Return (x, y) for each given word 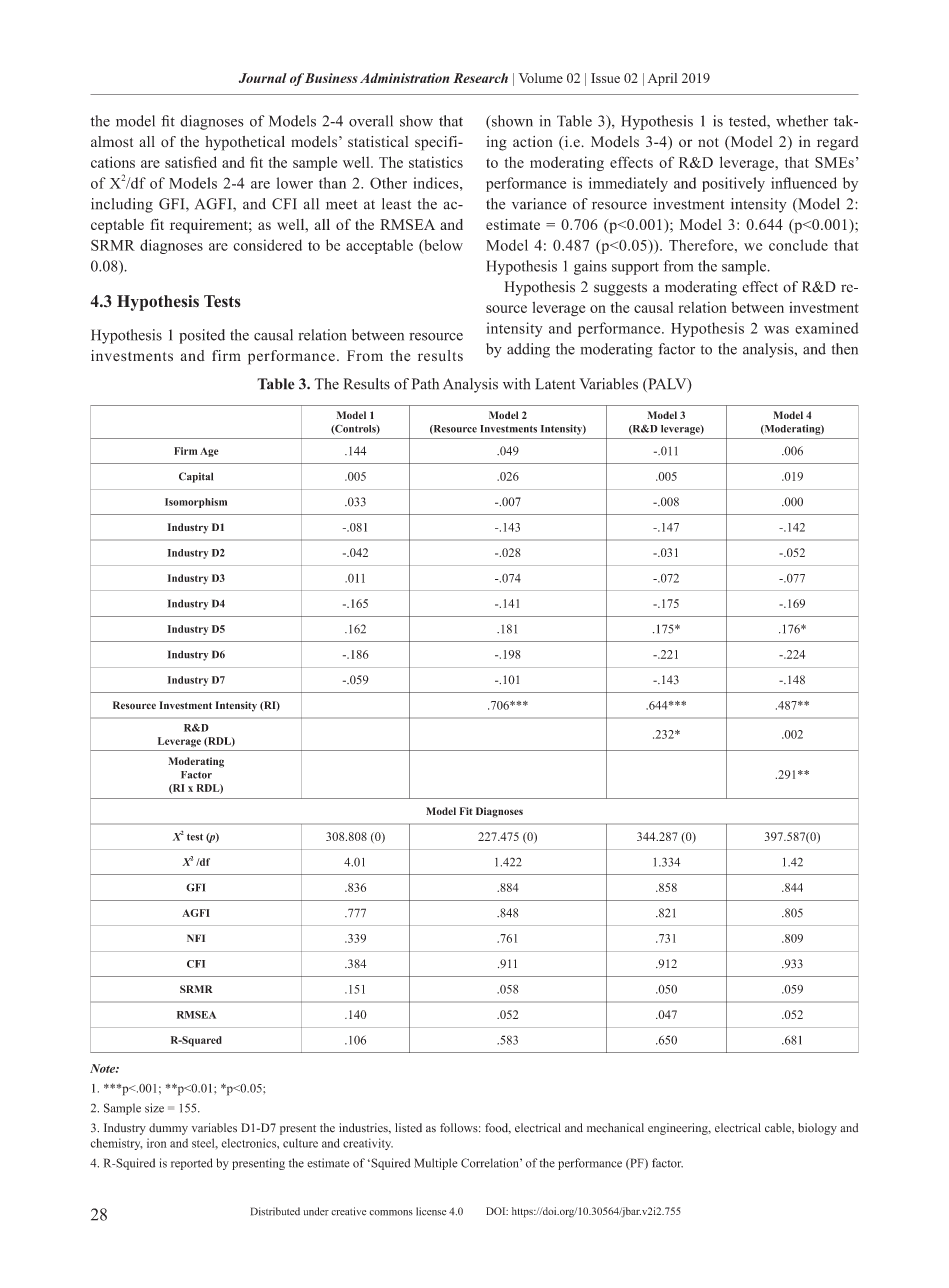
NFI (196, 938)
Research (480, 78)
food (498, 1128)
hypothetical (245, 143)
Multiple (435, 1164)
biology (817, 1129)
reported (192, 1164)
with (516, 384)
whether (802, 121)
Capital (196, 477)
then (844, 349)
